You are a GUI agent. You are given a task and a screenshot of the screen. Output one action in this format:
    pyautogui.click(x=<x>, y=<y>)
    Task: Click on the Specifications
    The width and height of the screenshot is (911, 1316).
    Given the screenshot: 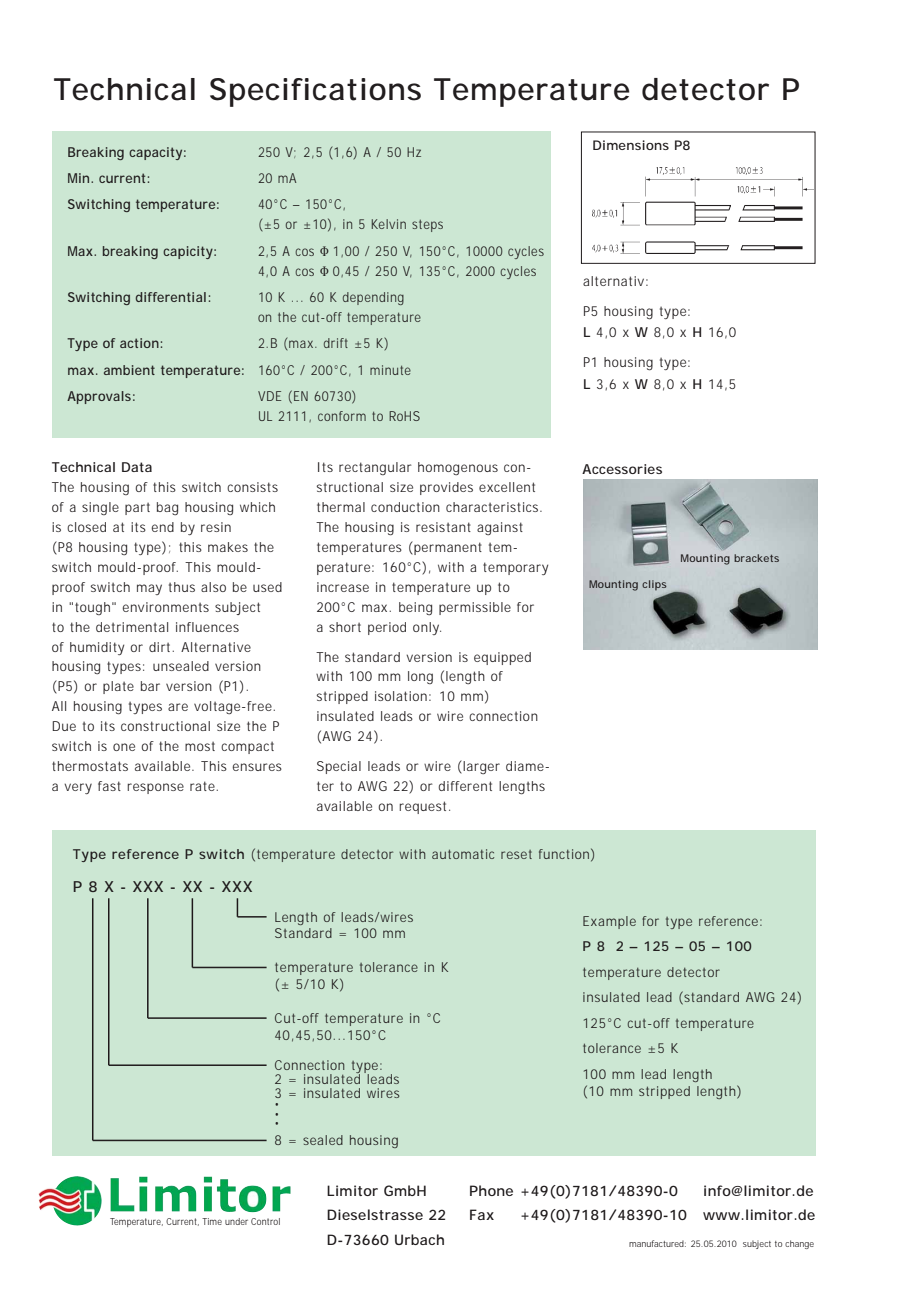 What is the action you would take?
    pyautogui.click(x=315, y=92)
